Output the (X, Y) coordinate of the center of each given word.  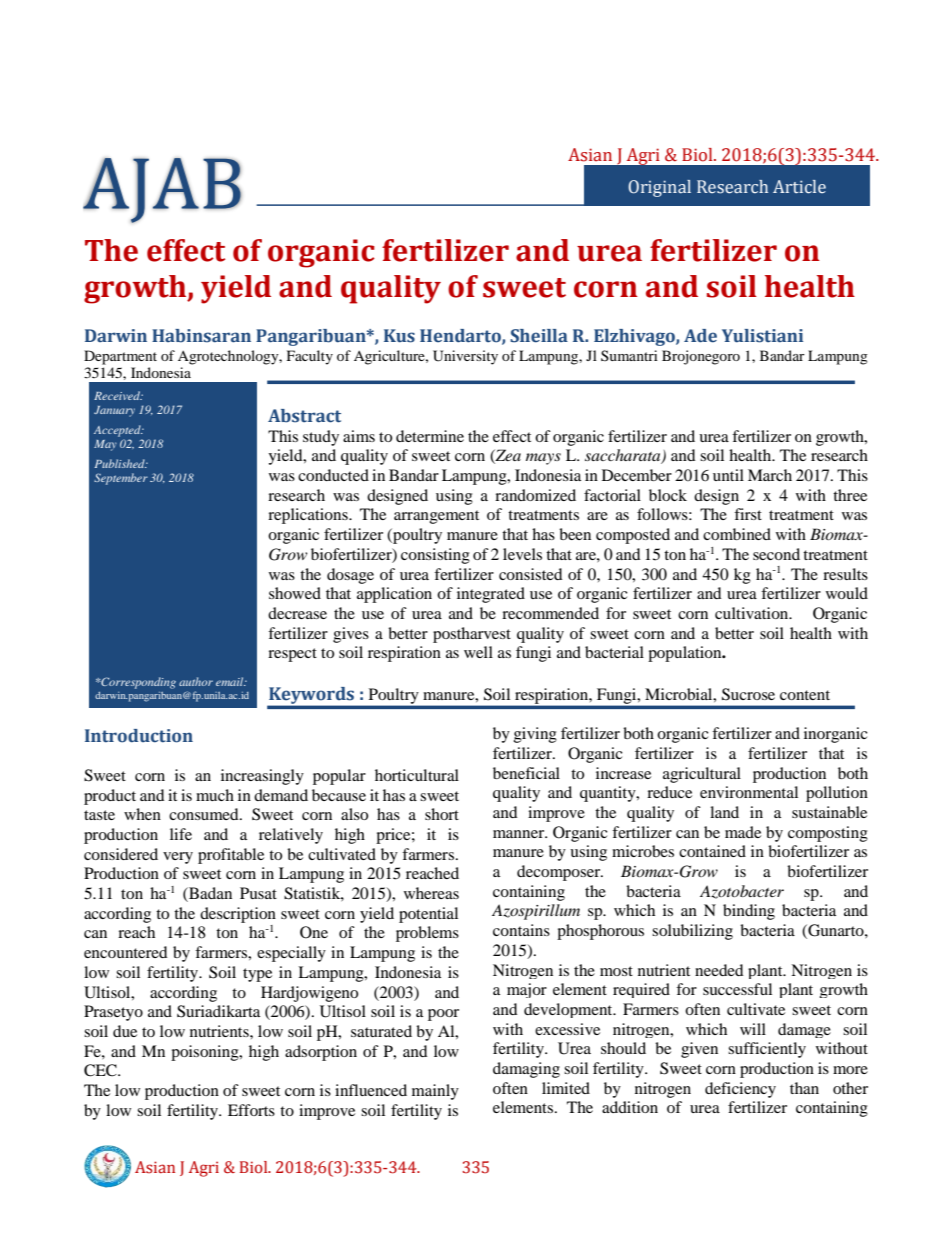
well (478, 652)
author (196, 681)
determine (430, 436)
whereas (431, 893)
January (114, 411)
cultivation (753, 613)
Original (659, 188)
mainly (435, 1092)
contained (712, 851)
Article (799, 187)
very (178, 858)
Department (120, 357)
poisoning (206, 1053)
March (770, 475)
